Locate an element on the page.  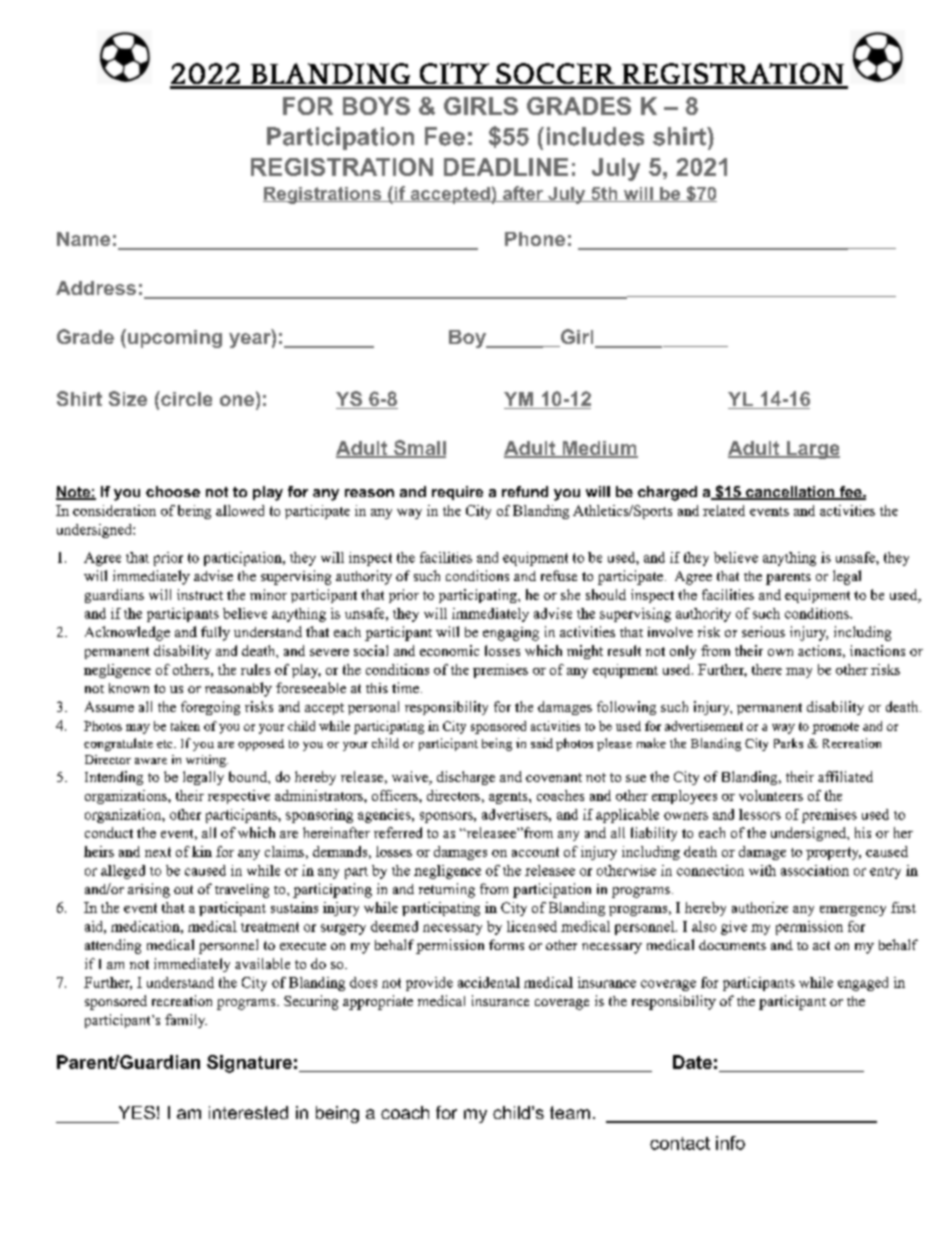
BOYS is located at coordinates (376, 106).
